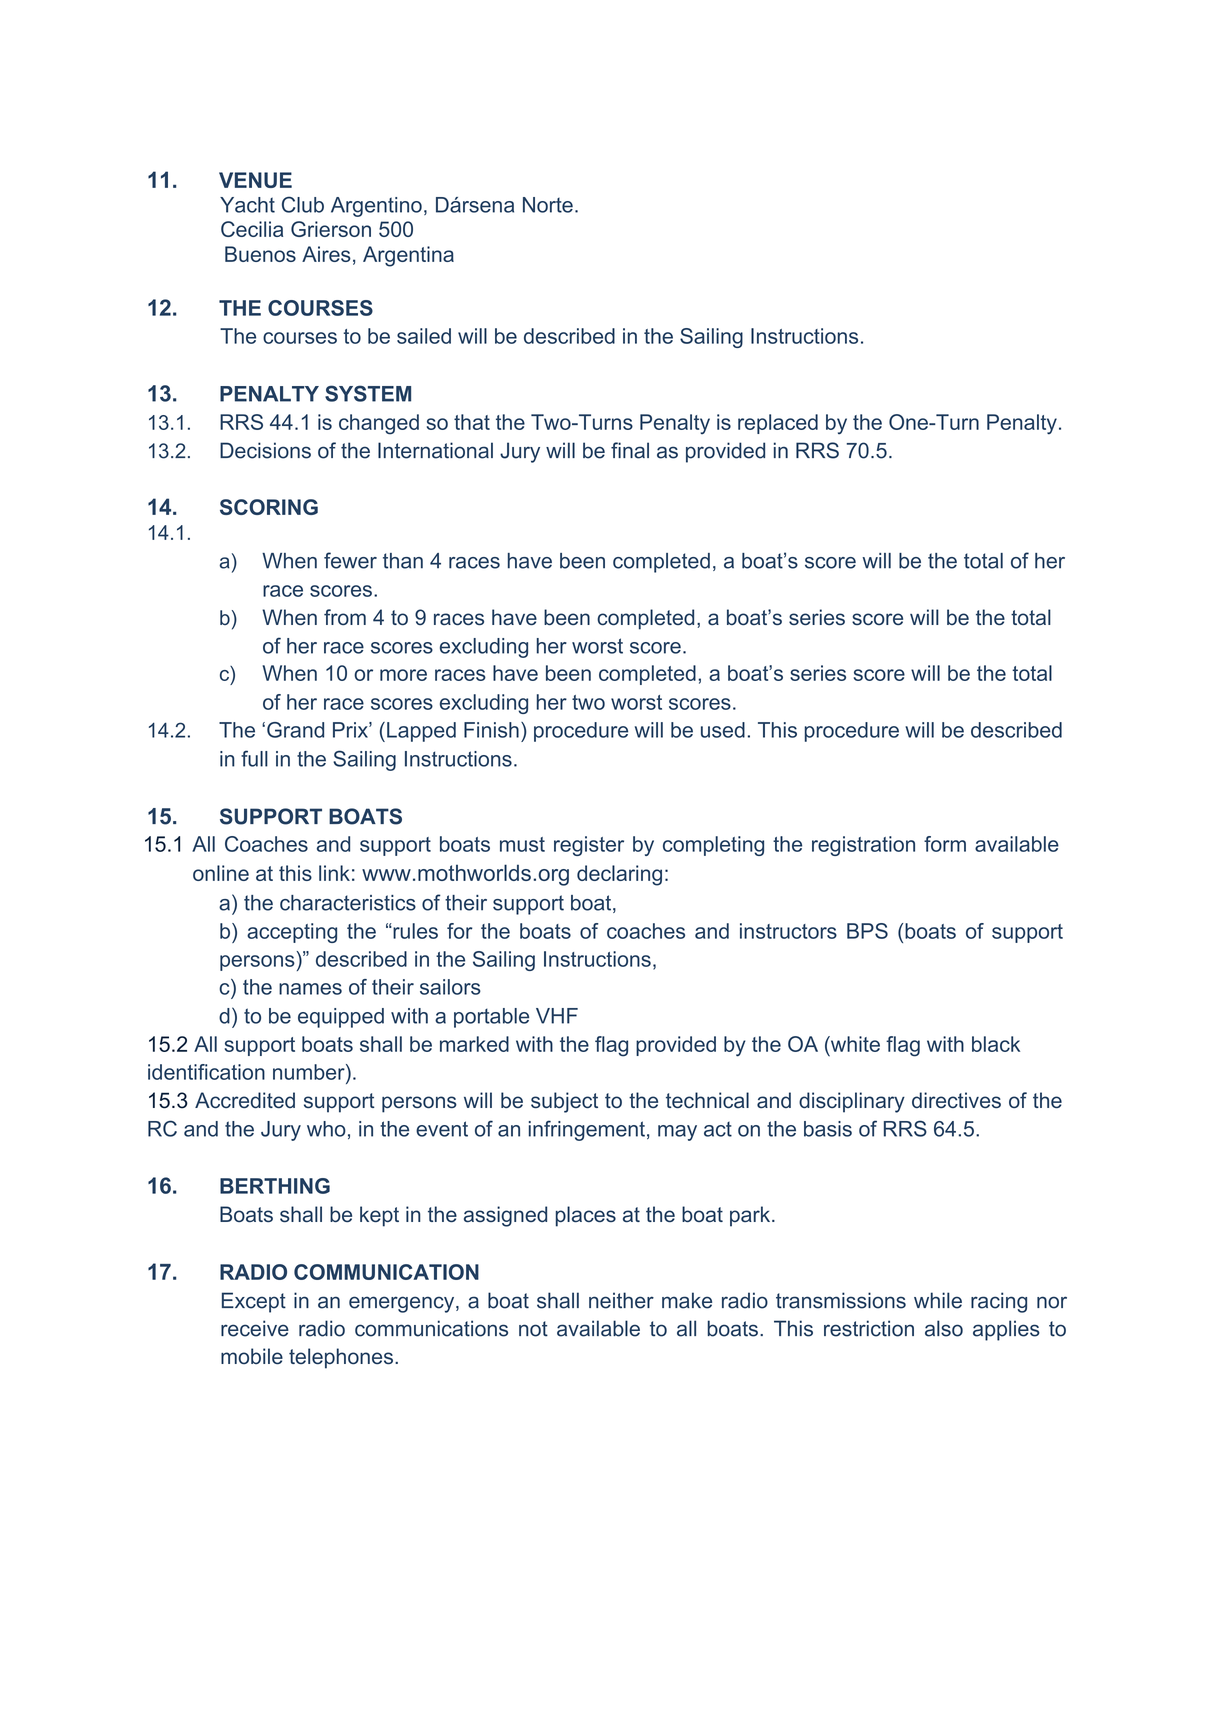 The width and height of the image is (1213, 1717). I want to click on Club, so click(303, 204).
